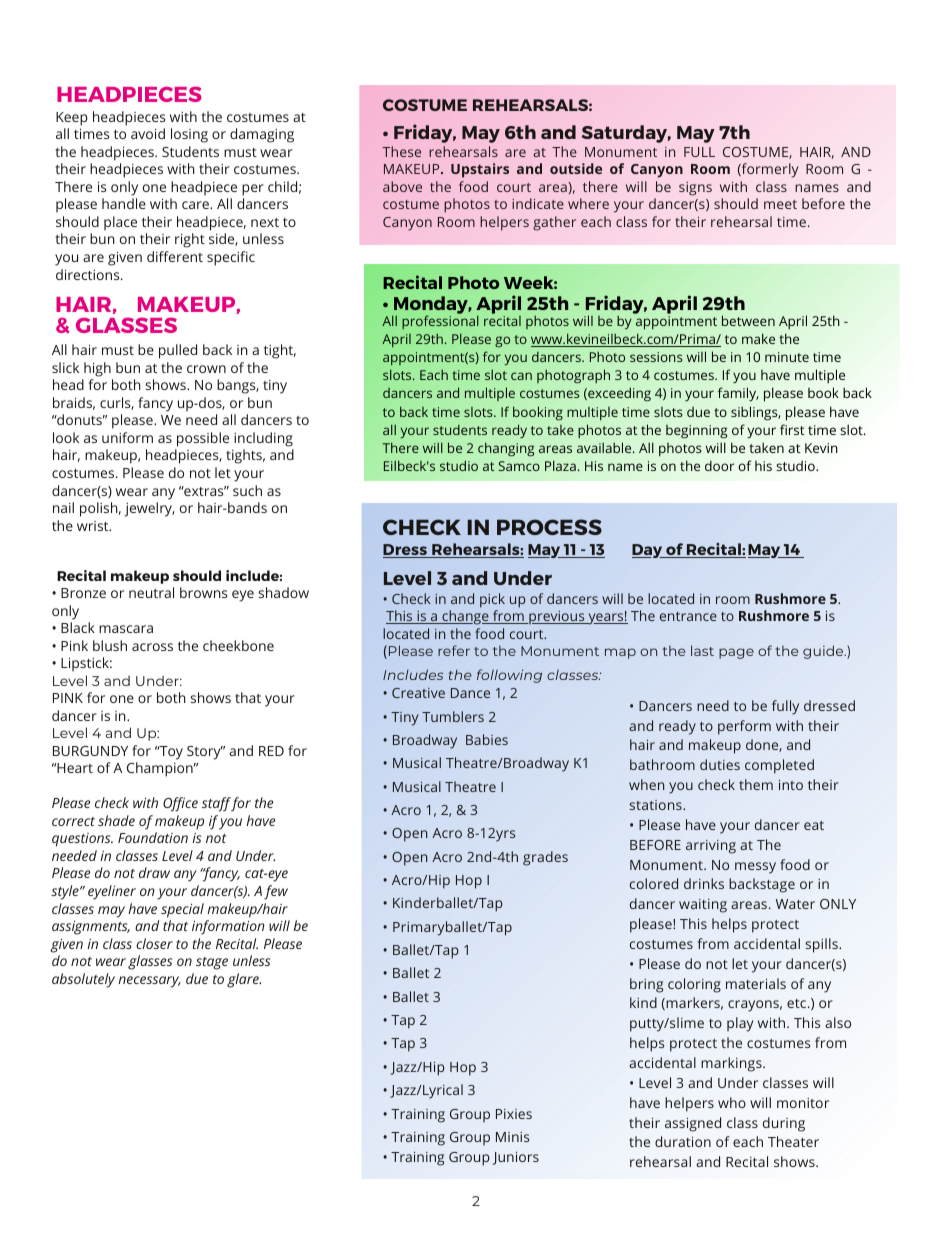  What do you see at coordinates (744, 727) in the screenshot?
I see `perform` at bounding box center [744, 727].
